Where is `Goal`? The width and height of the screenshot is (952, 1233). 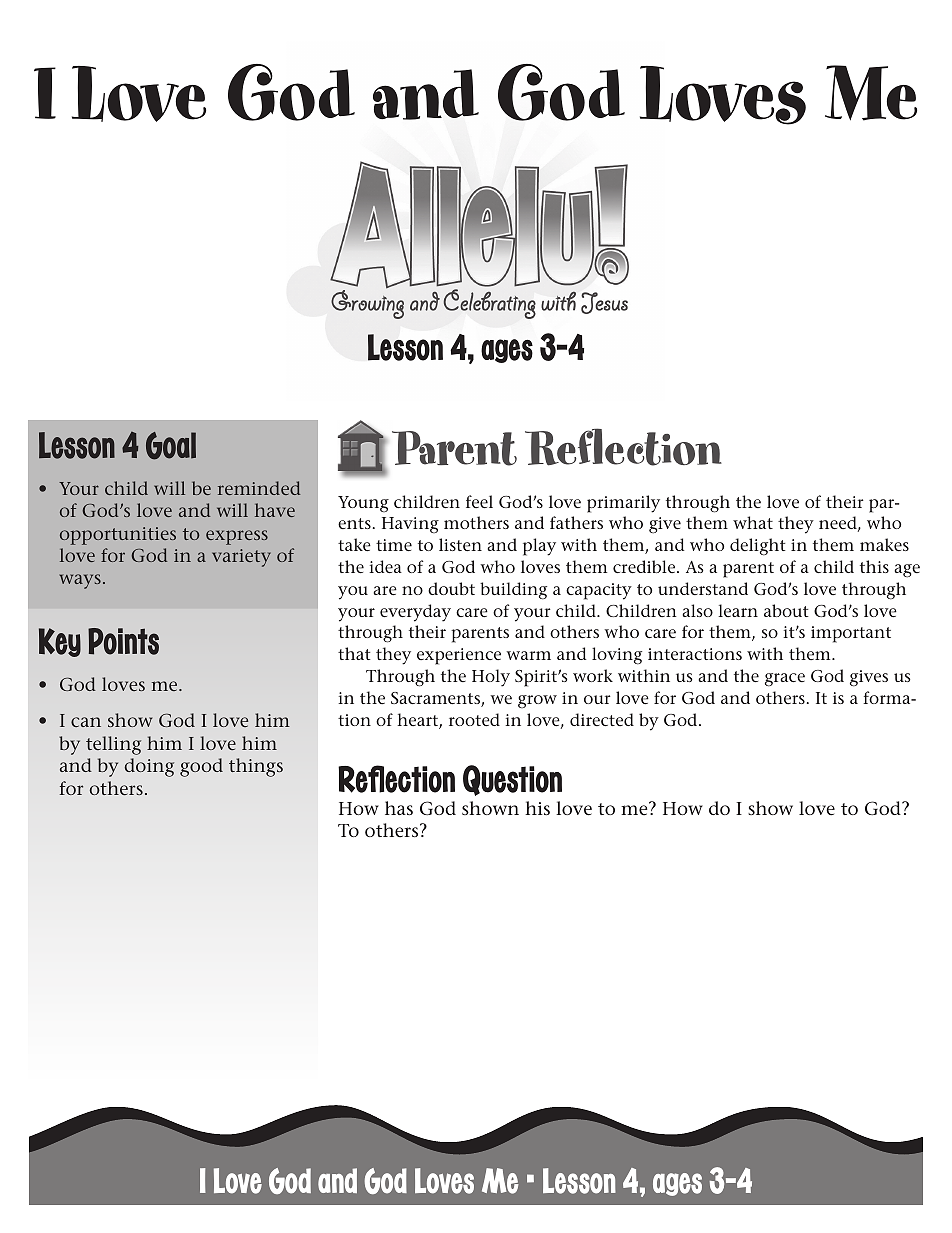
Goal is located at coordinates (171, 446).
